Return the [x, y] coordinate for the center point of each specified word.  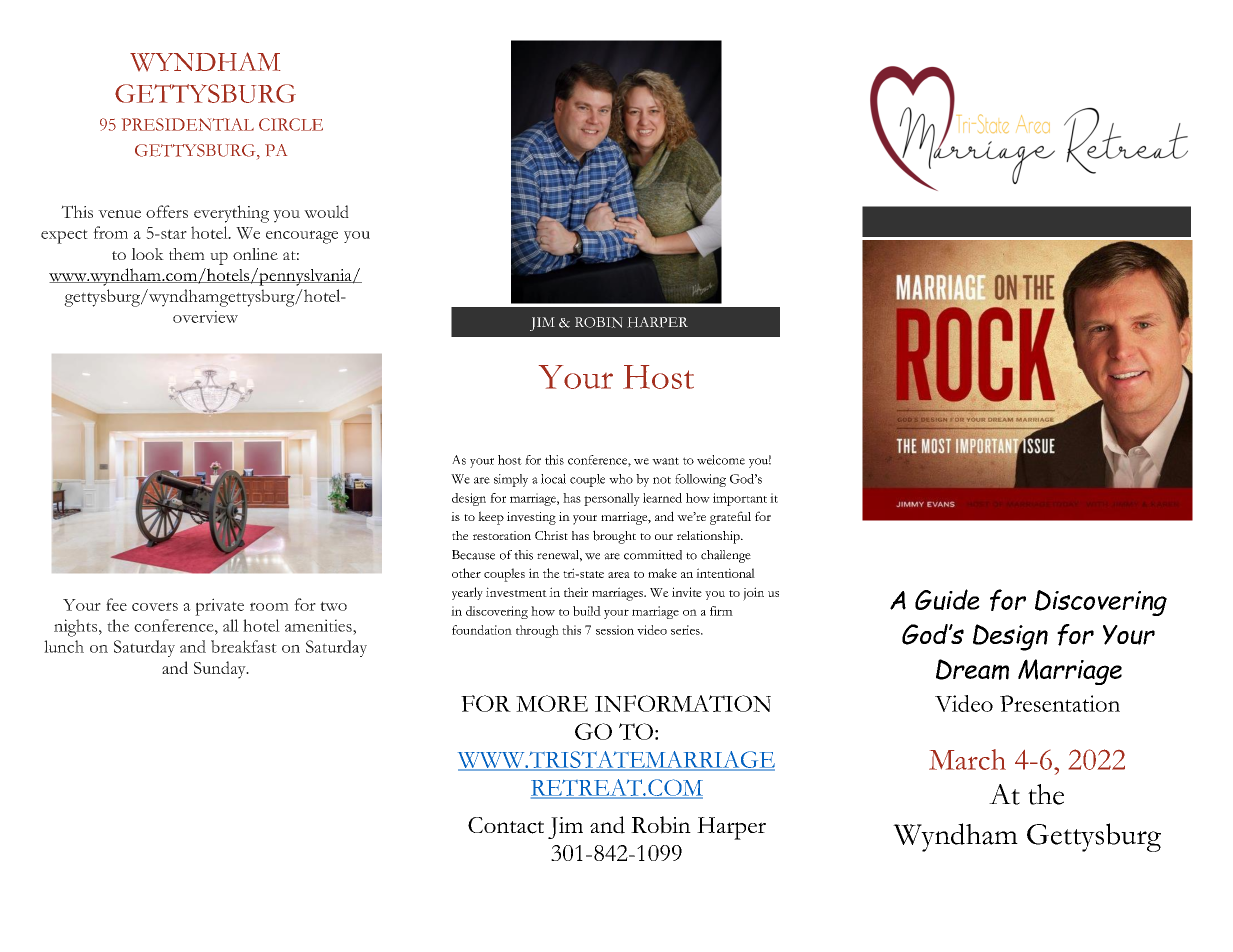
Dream [972, 669]
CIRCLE [291, 124]
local [553, 479]
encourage [302, 237]
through [537, 631]
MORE [552, 703]
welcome [721, 460]
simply [511, 480]
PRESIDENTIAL [188, 124]
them [187, 254]
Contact [506, 825]
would [326, 211]
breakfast [244, 646]
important [740, 499]
